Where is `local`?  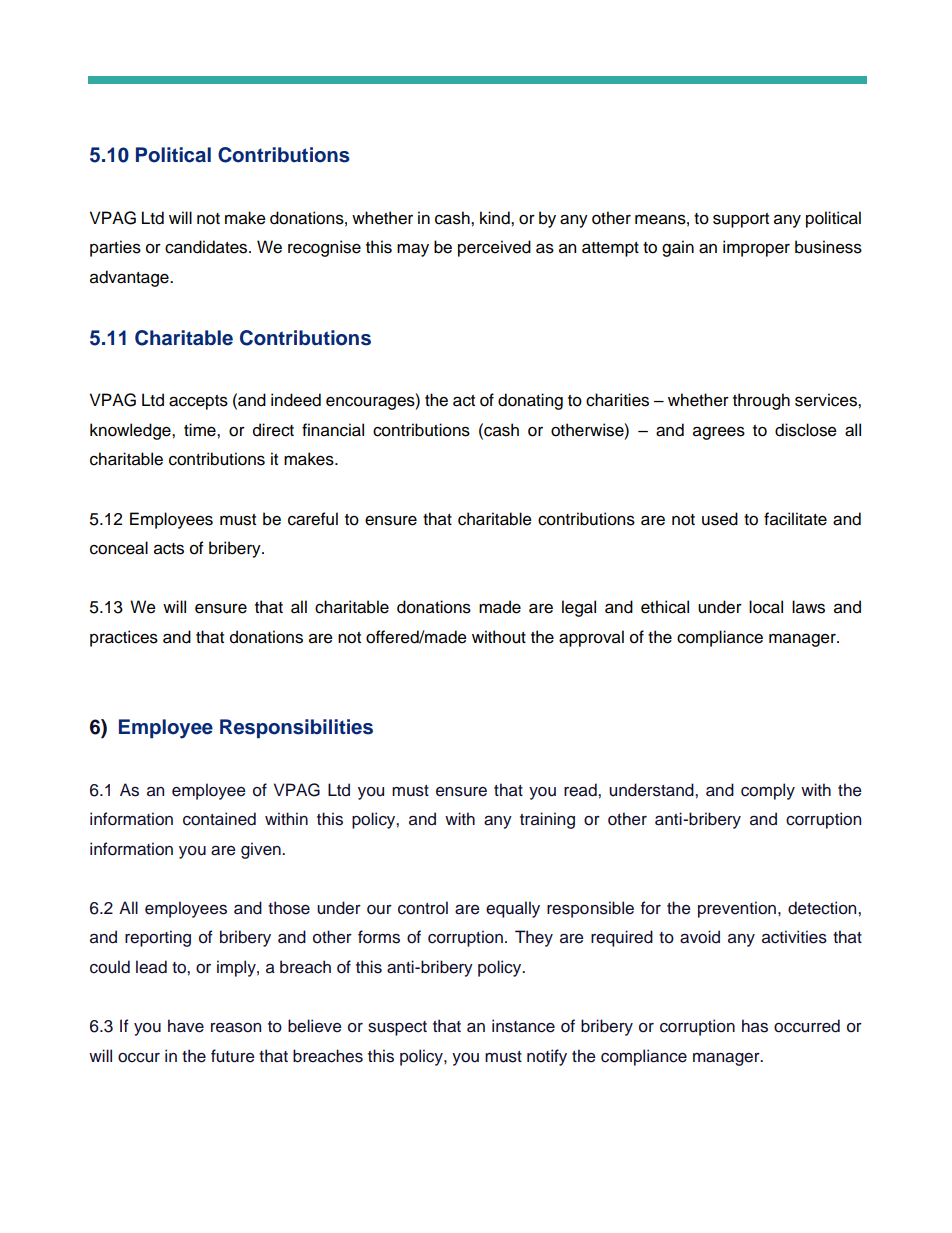 local is located at coordinates (766, 607).
